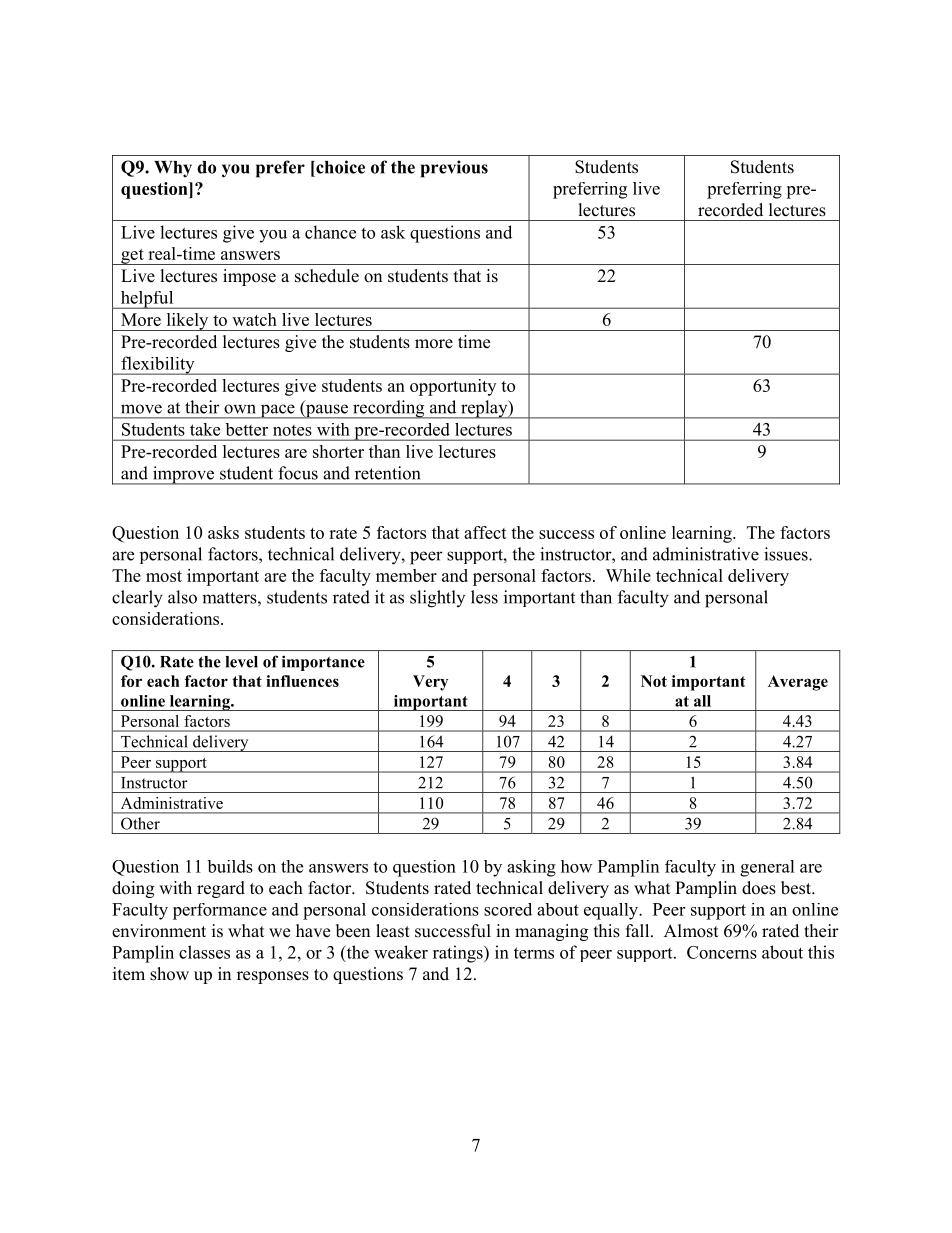 The height and width of the screenshot is (1233, 952). Describe the element at coordinates (531, 868) in the screenshot. I see `asking` at that location.
